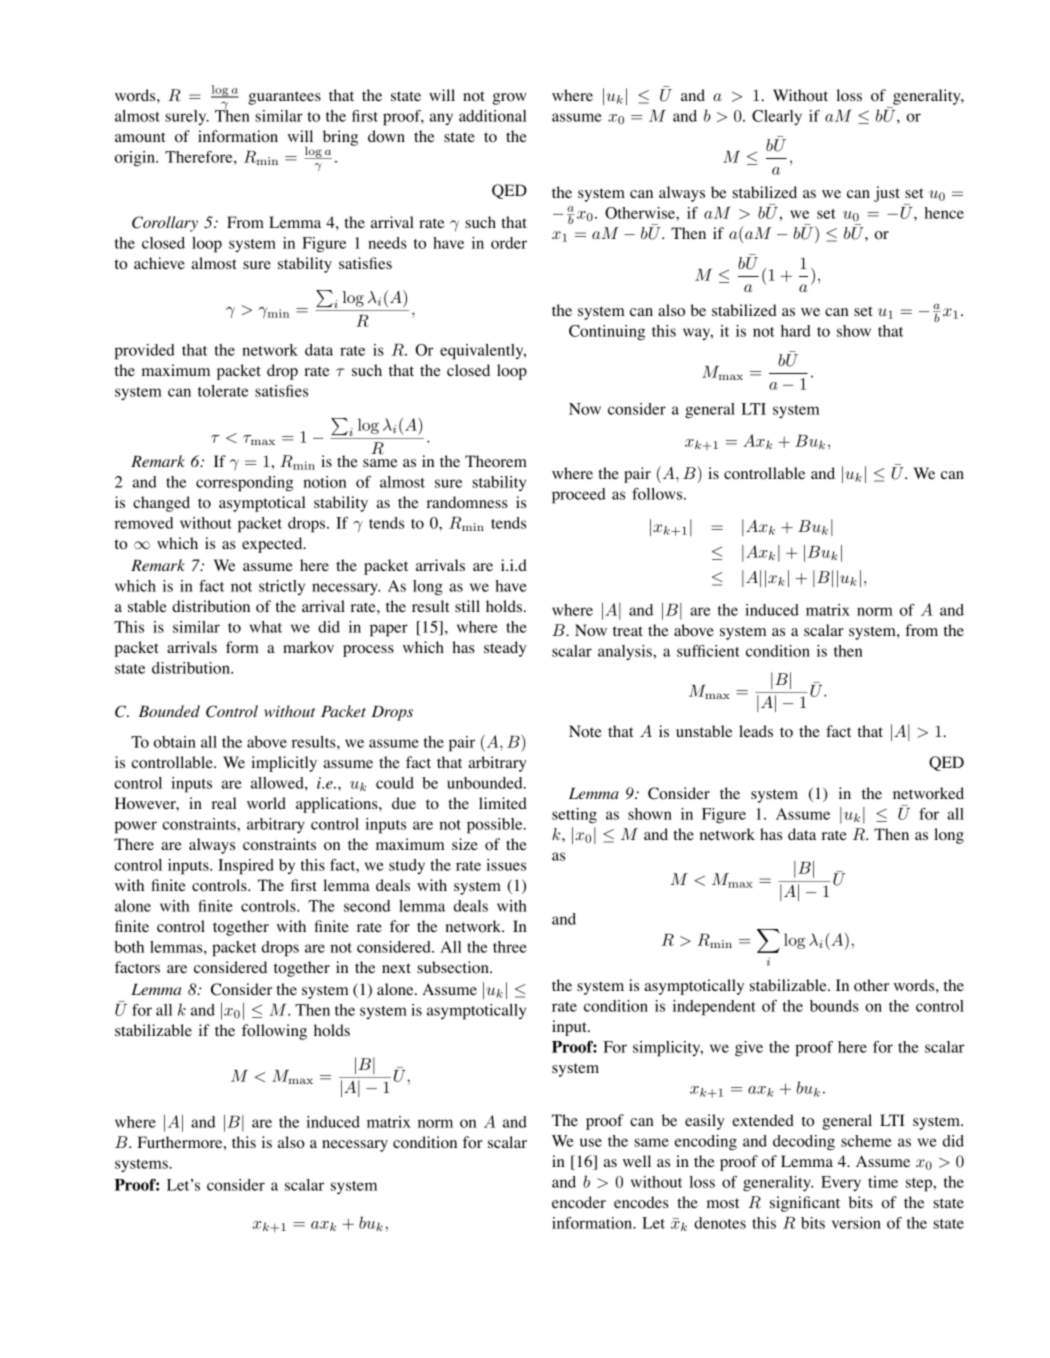 The image size is (1050, 1358). I want to click on three, so click(510, 947).
